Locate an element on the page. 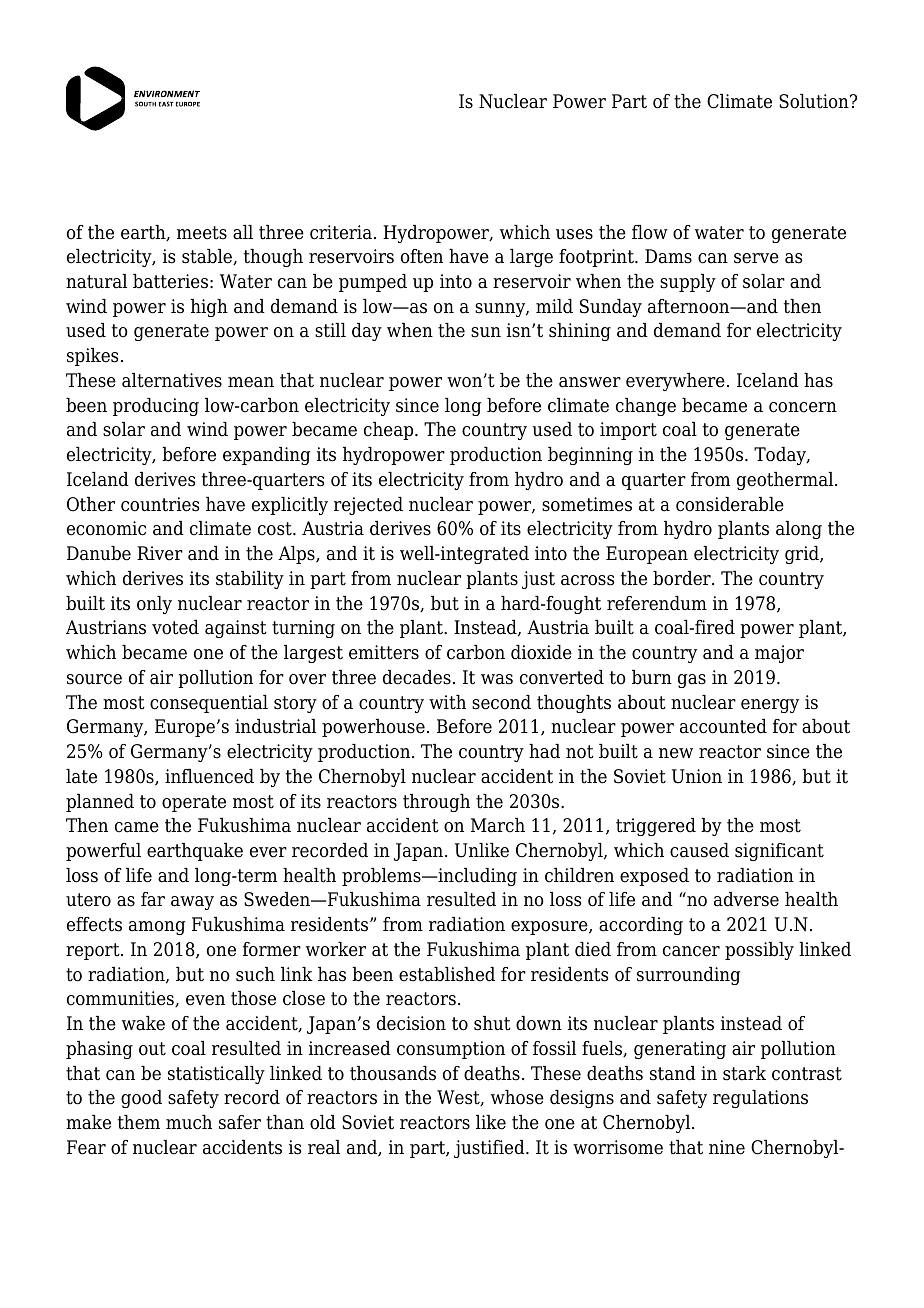  Today is located at coordinates (781, 456).
